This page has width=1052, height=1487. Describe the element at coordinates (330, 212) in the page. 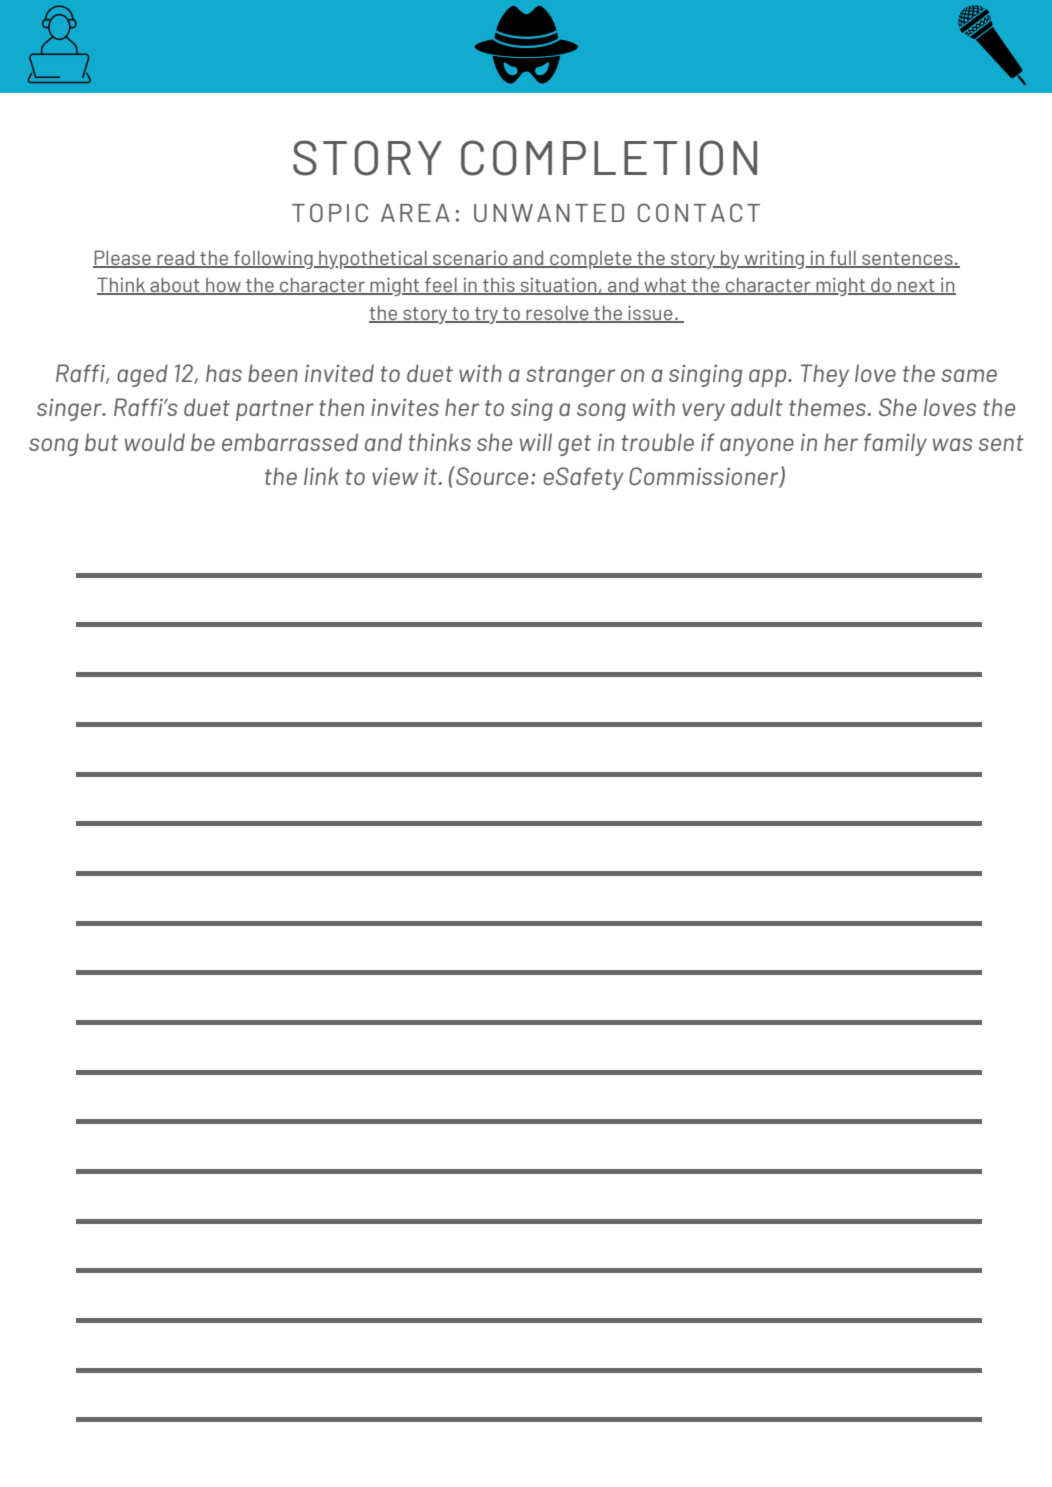

I see `TOPIC` at that location.
